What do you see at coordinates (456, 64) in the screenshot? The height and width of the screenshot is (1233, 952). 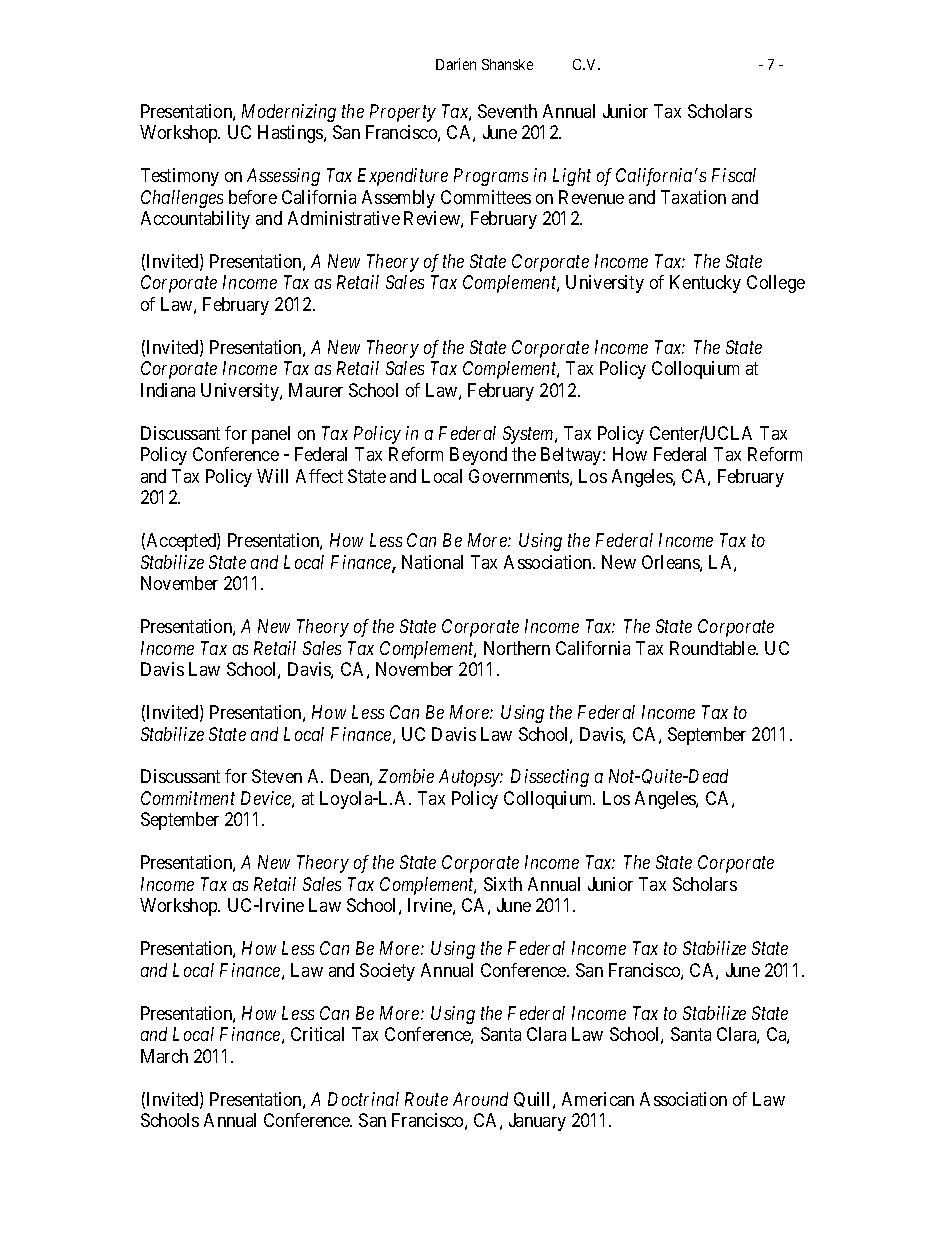 I see `Darien` at bounding box center [456, 64].
